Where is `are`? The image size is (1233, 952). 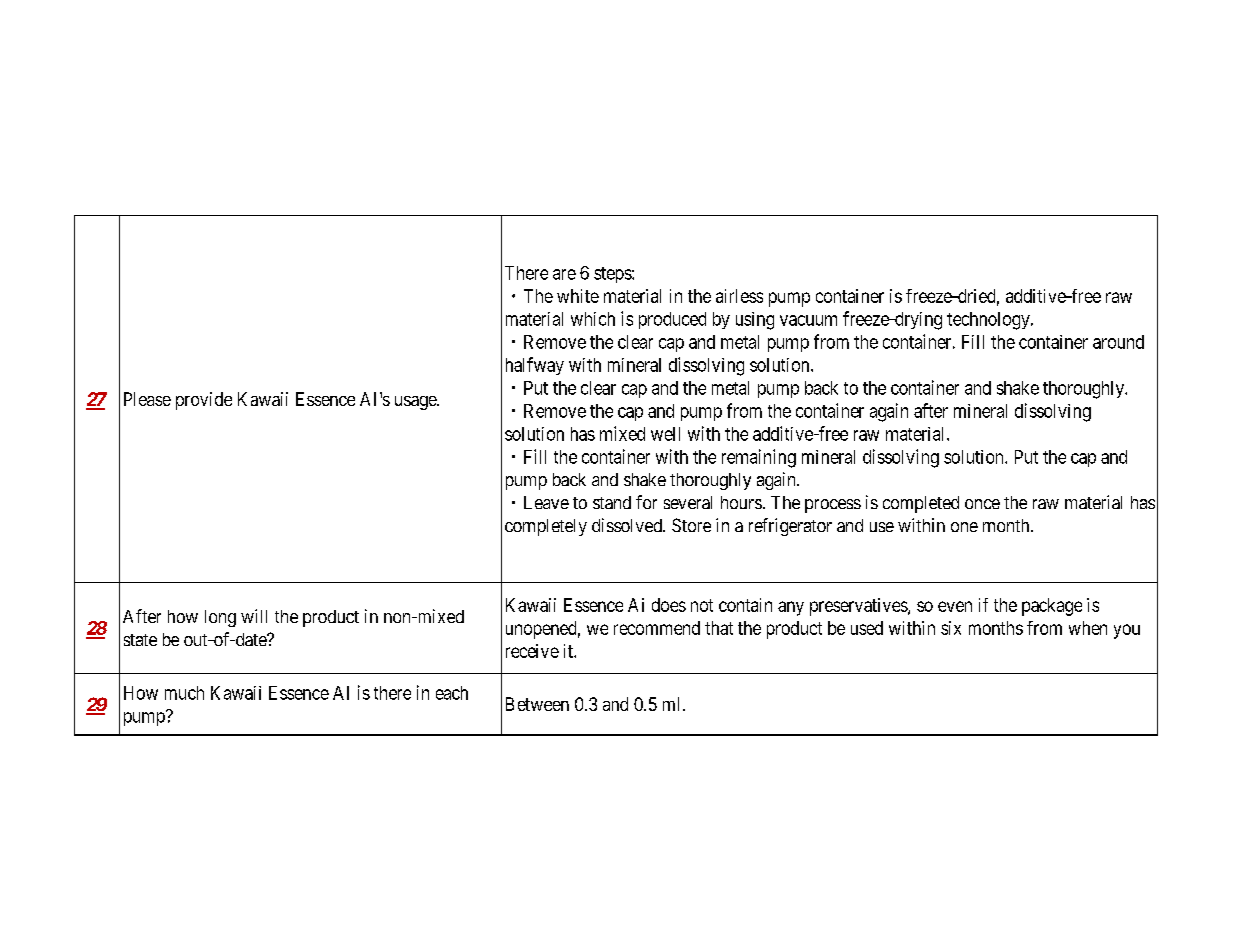 are is located at coordinates (564, 274).
